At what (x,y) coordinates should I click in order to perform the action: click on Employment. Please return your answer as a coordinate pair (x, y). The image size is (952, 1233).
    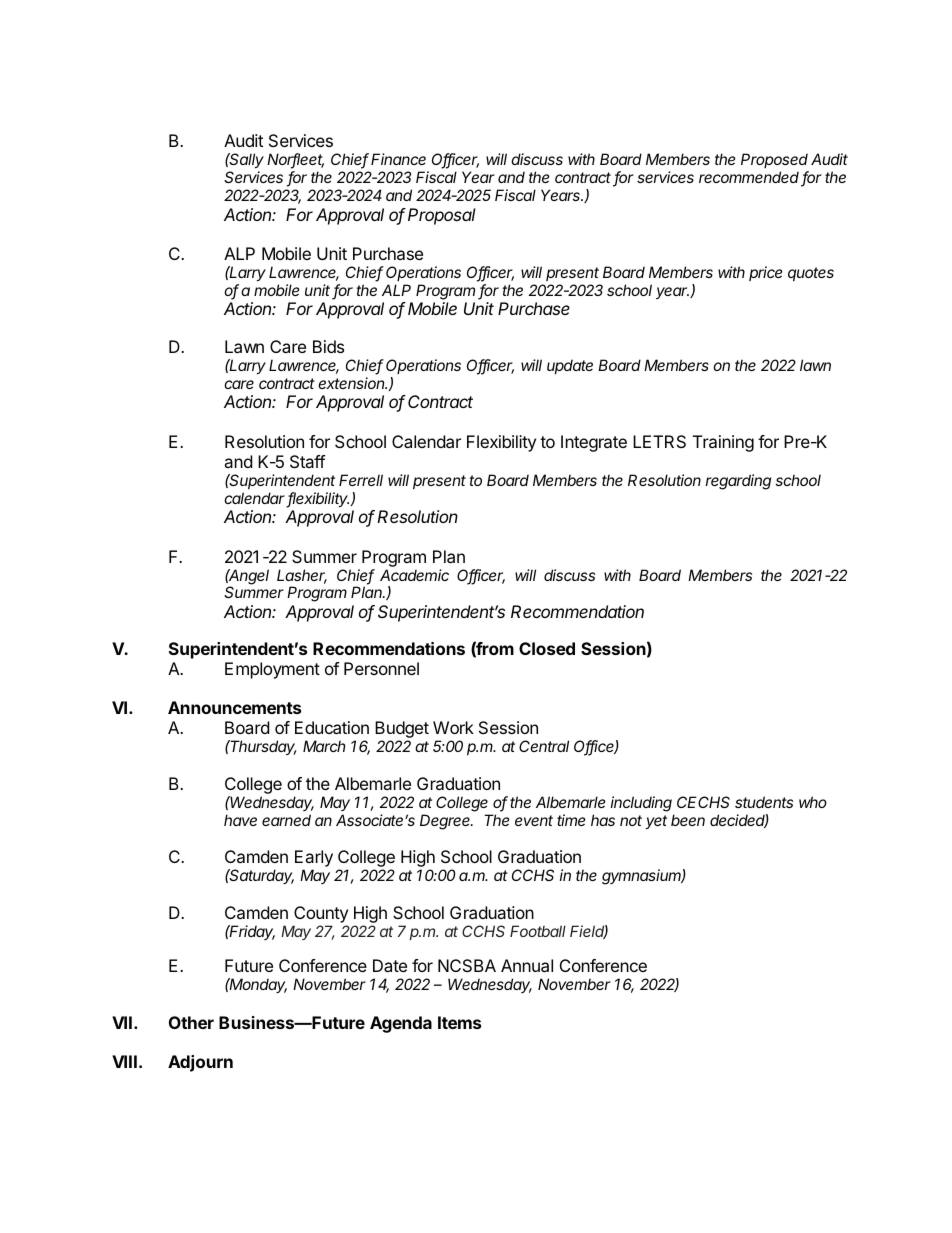
    Looking at the image, I should click on (272, 670).
